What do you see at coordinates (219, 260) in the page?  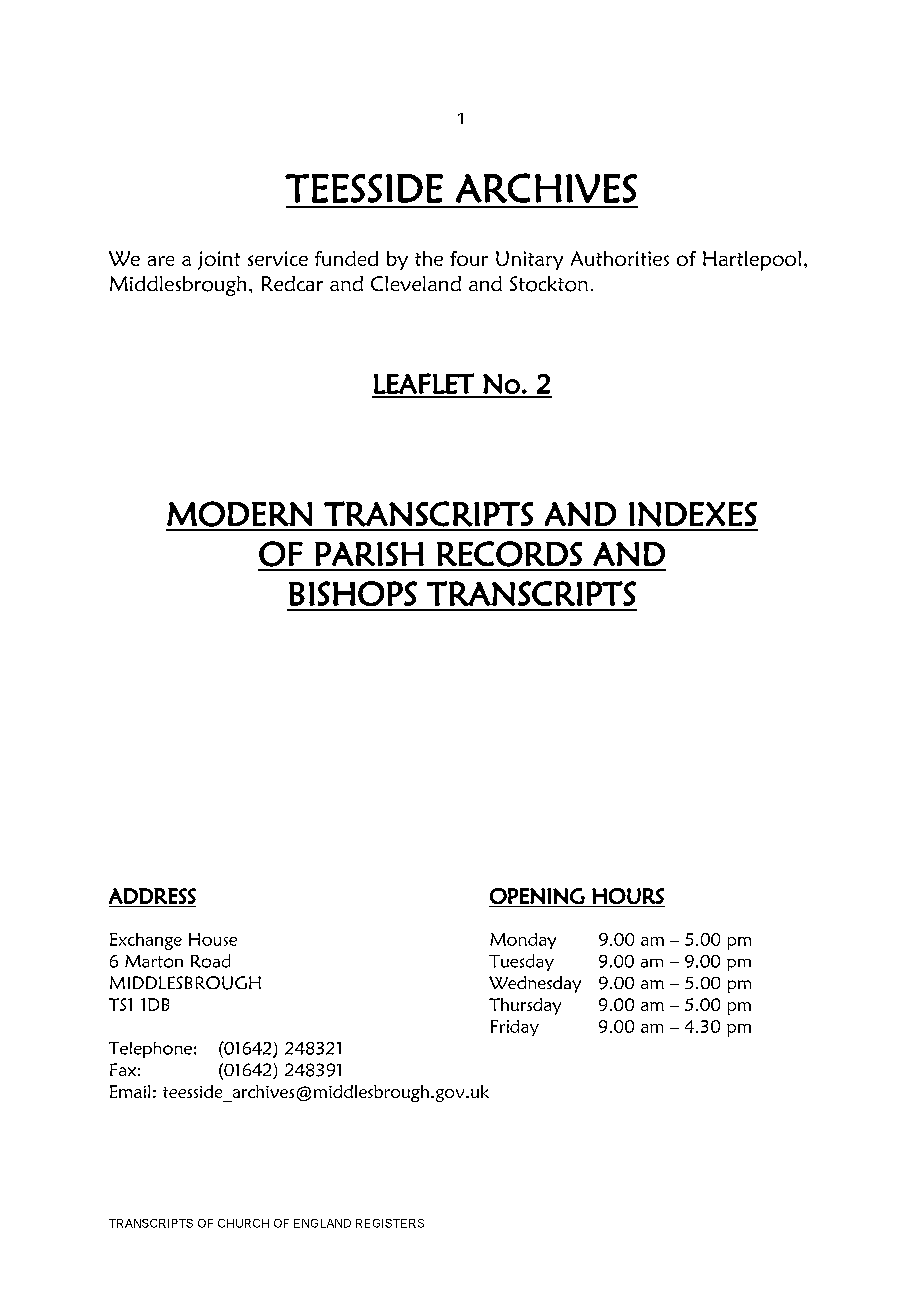 I see `joint` at bounding box center [219, 260].
